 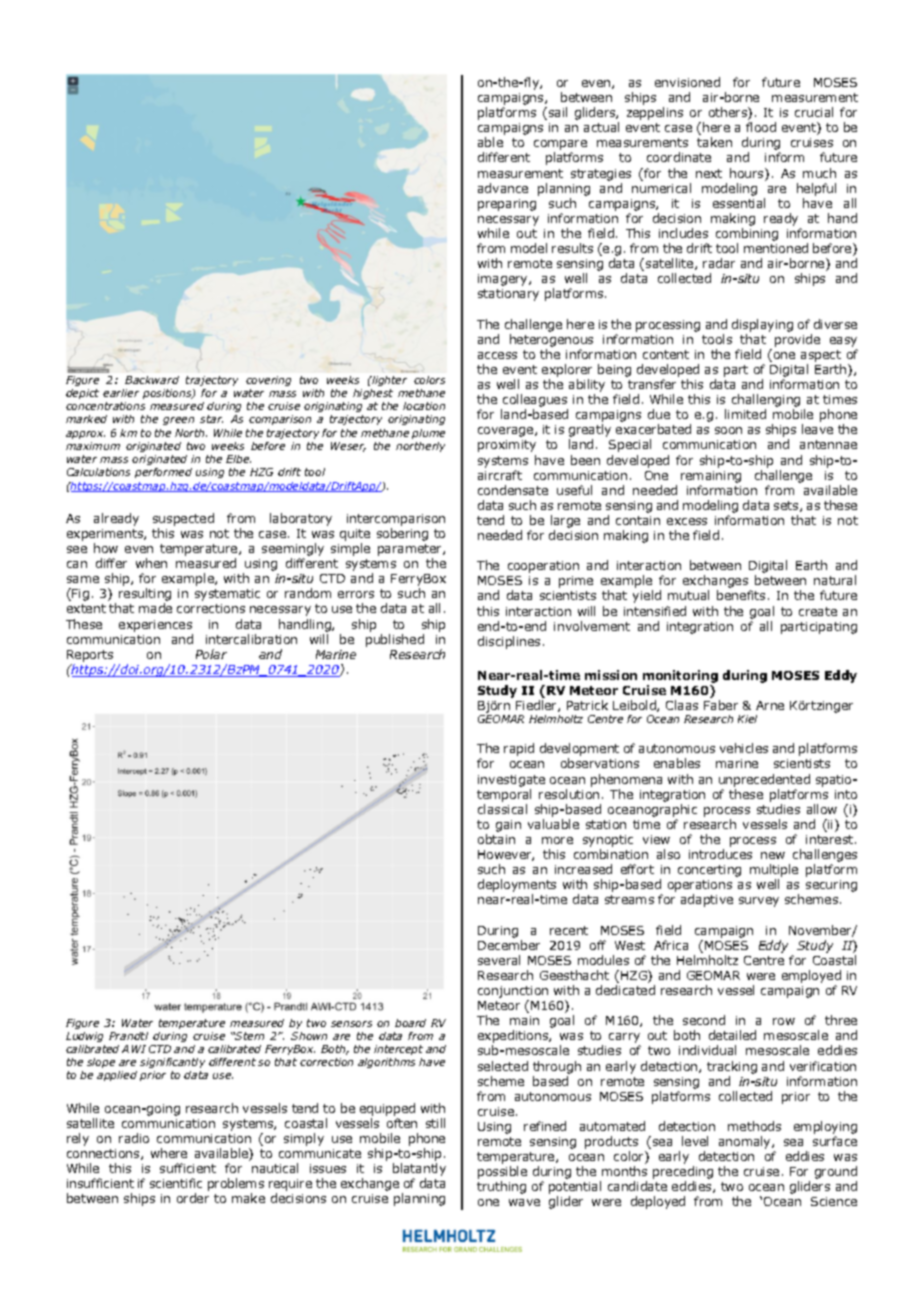 I want to click on anomaly, so click(x=746, y=1142).
